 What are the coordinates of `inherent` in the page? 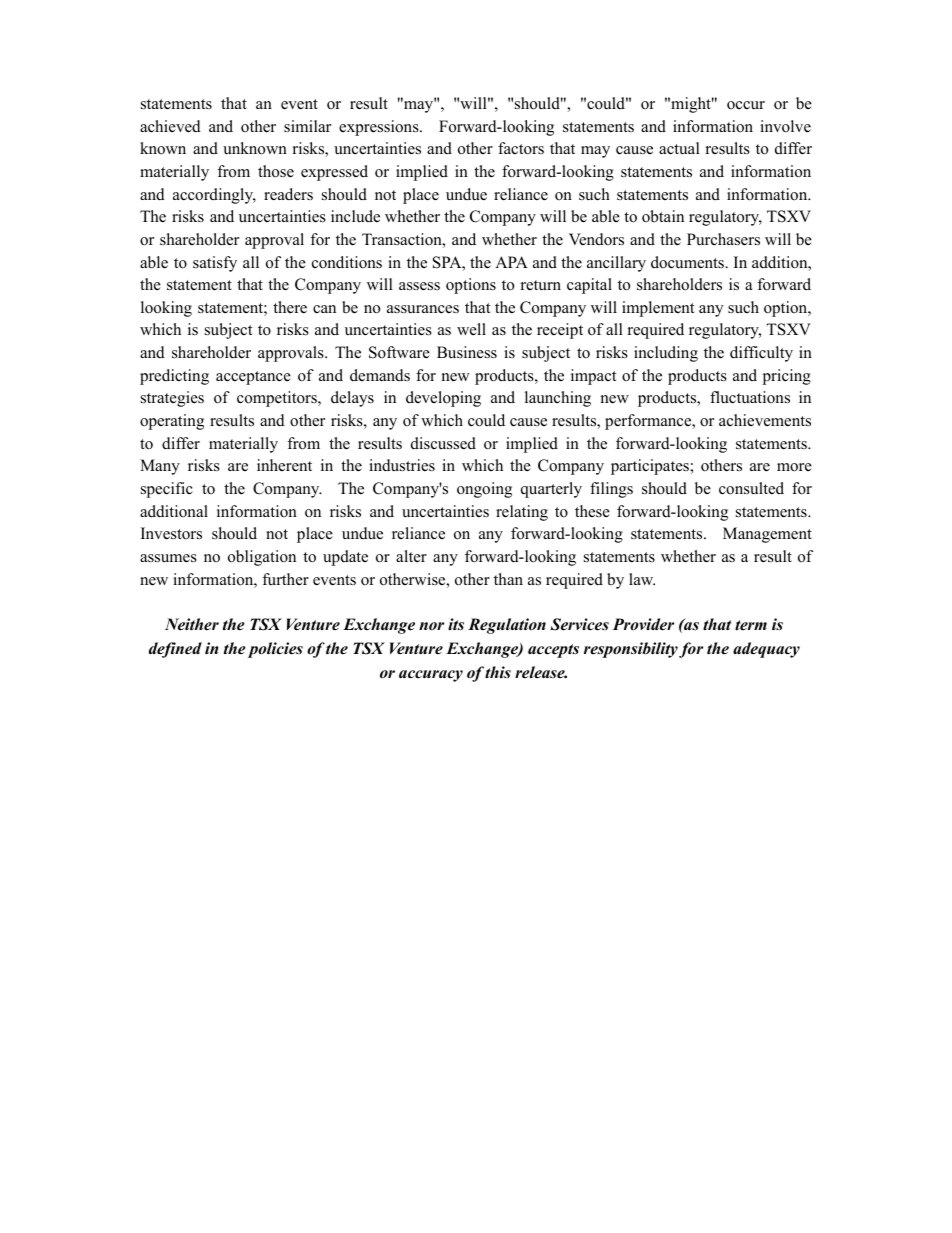 It's located at (284, 465).
